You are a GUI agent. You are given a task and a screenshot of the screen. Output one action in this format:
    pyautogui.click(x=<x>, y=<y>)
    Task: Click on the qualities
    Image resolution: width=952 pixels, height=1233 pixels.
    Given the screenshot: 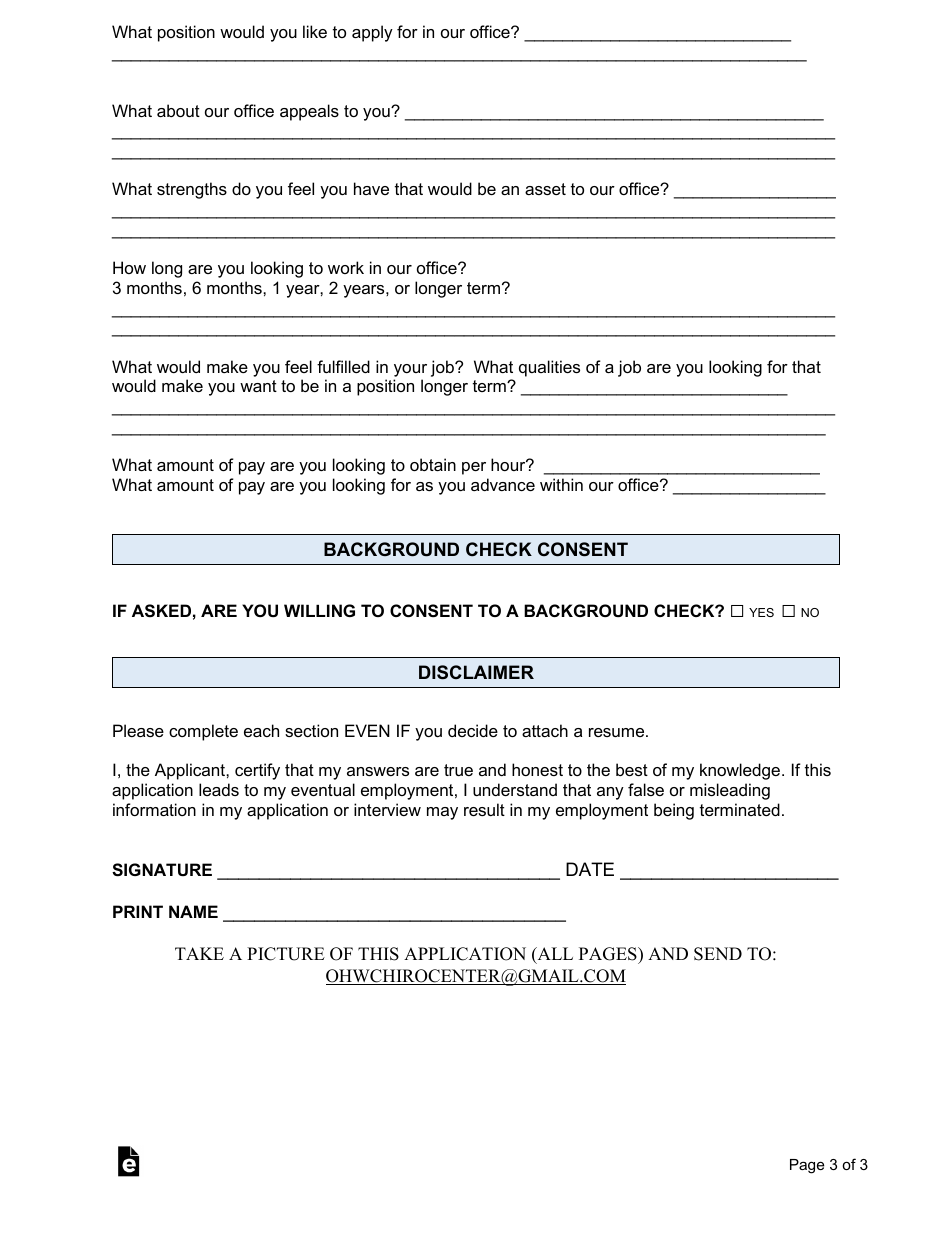 What is the action you would take?
    pyautogui.click(x=549, y=368)
